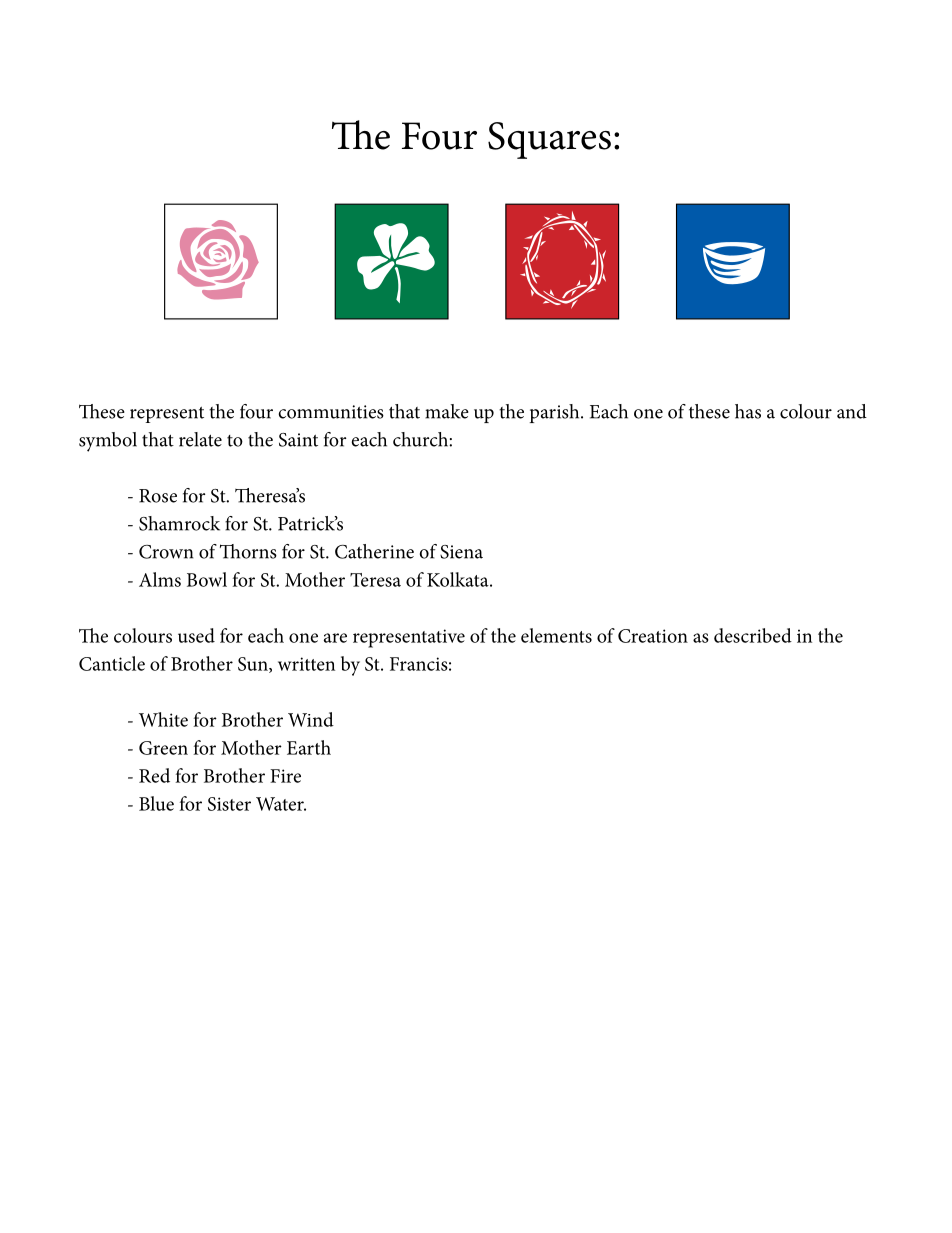  What do you see at coordinates (549, 140) in the document?
I see `Squares` at bounding box center [549, 140].
